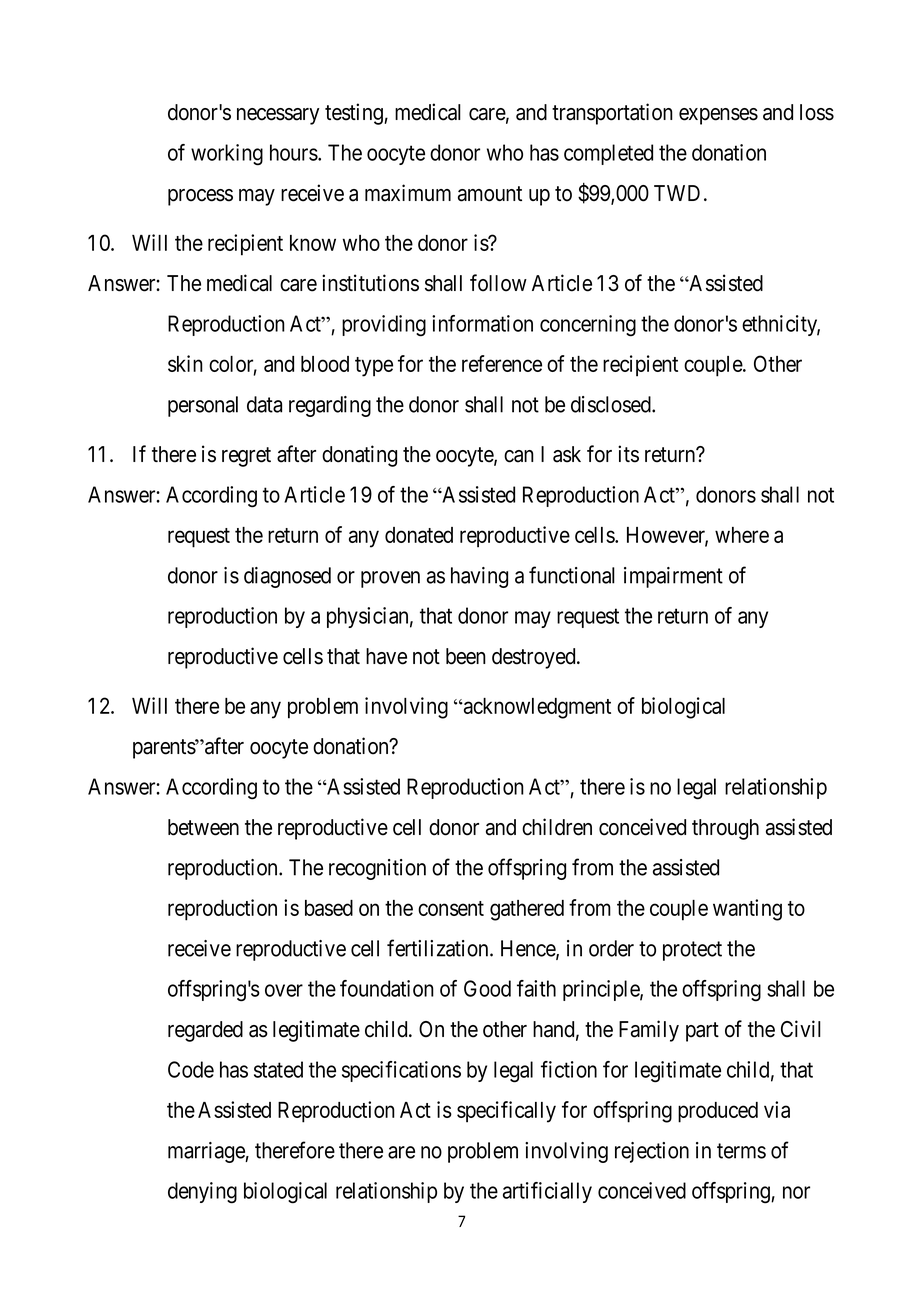 Image resolution: width=924 pixels, height=1308 pixels. I want to click on destroyed, so click(535, 658).
